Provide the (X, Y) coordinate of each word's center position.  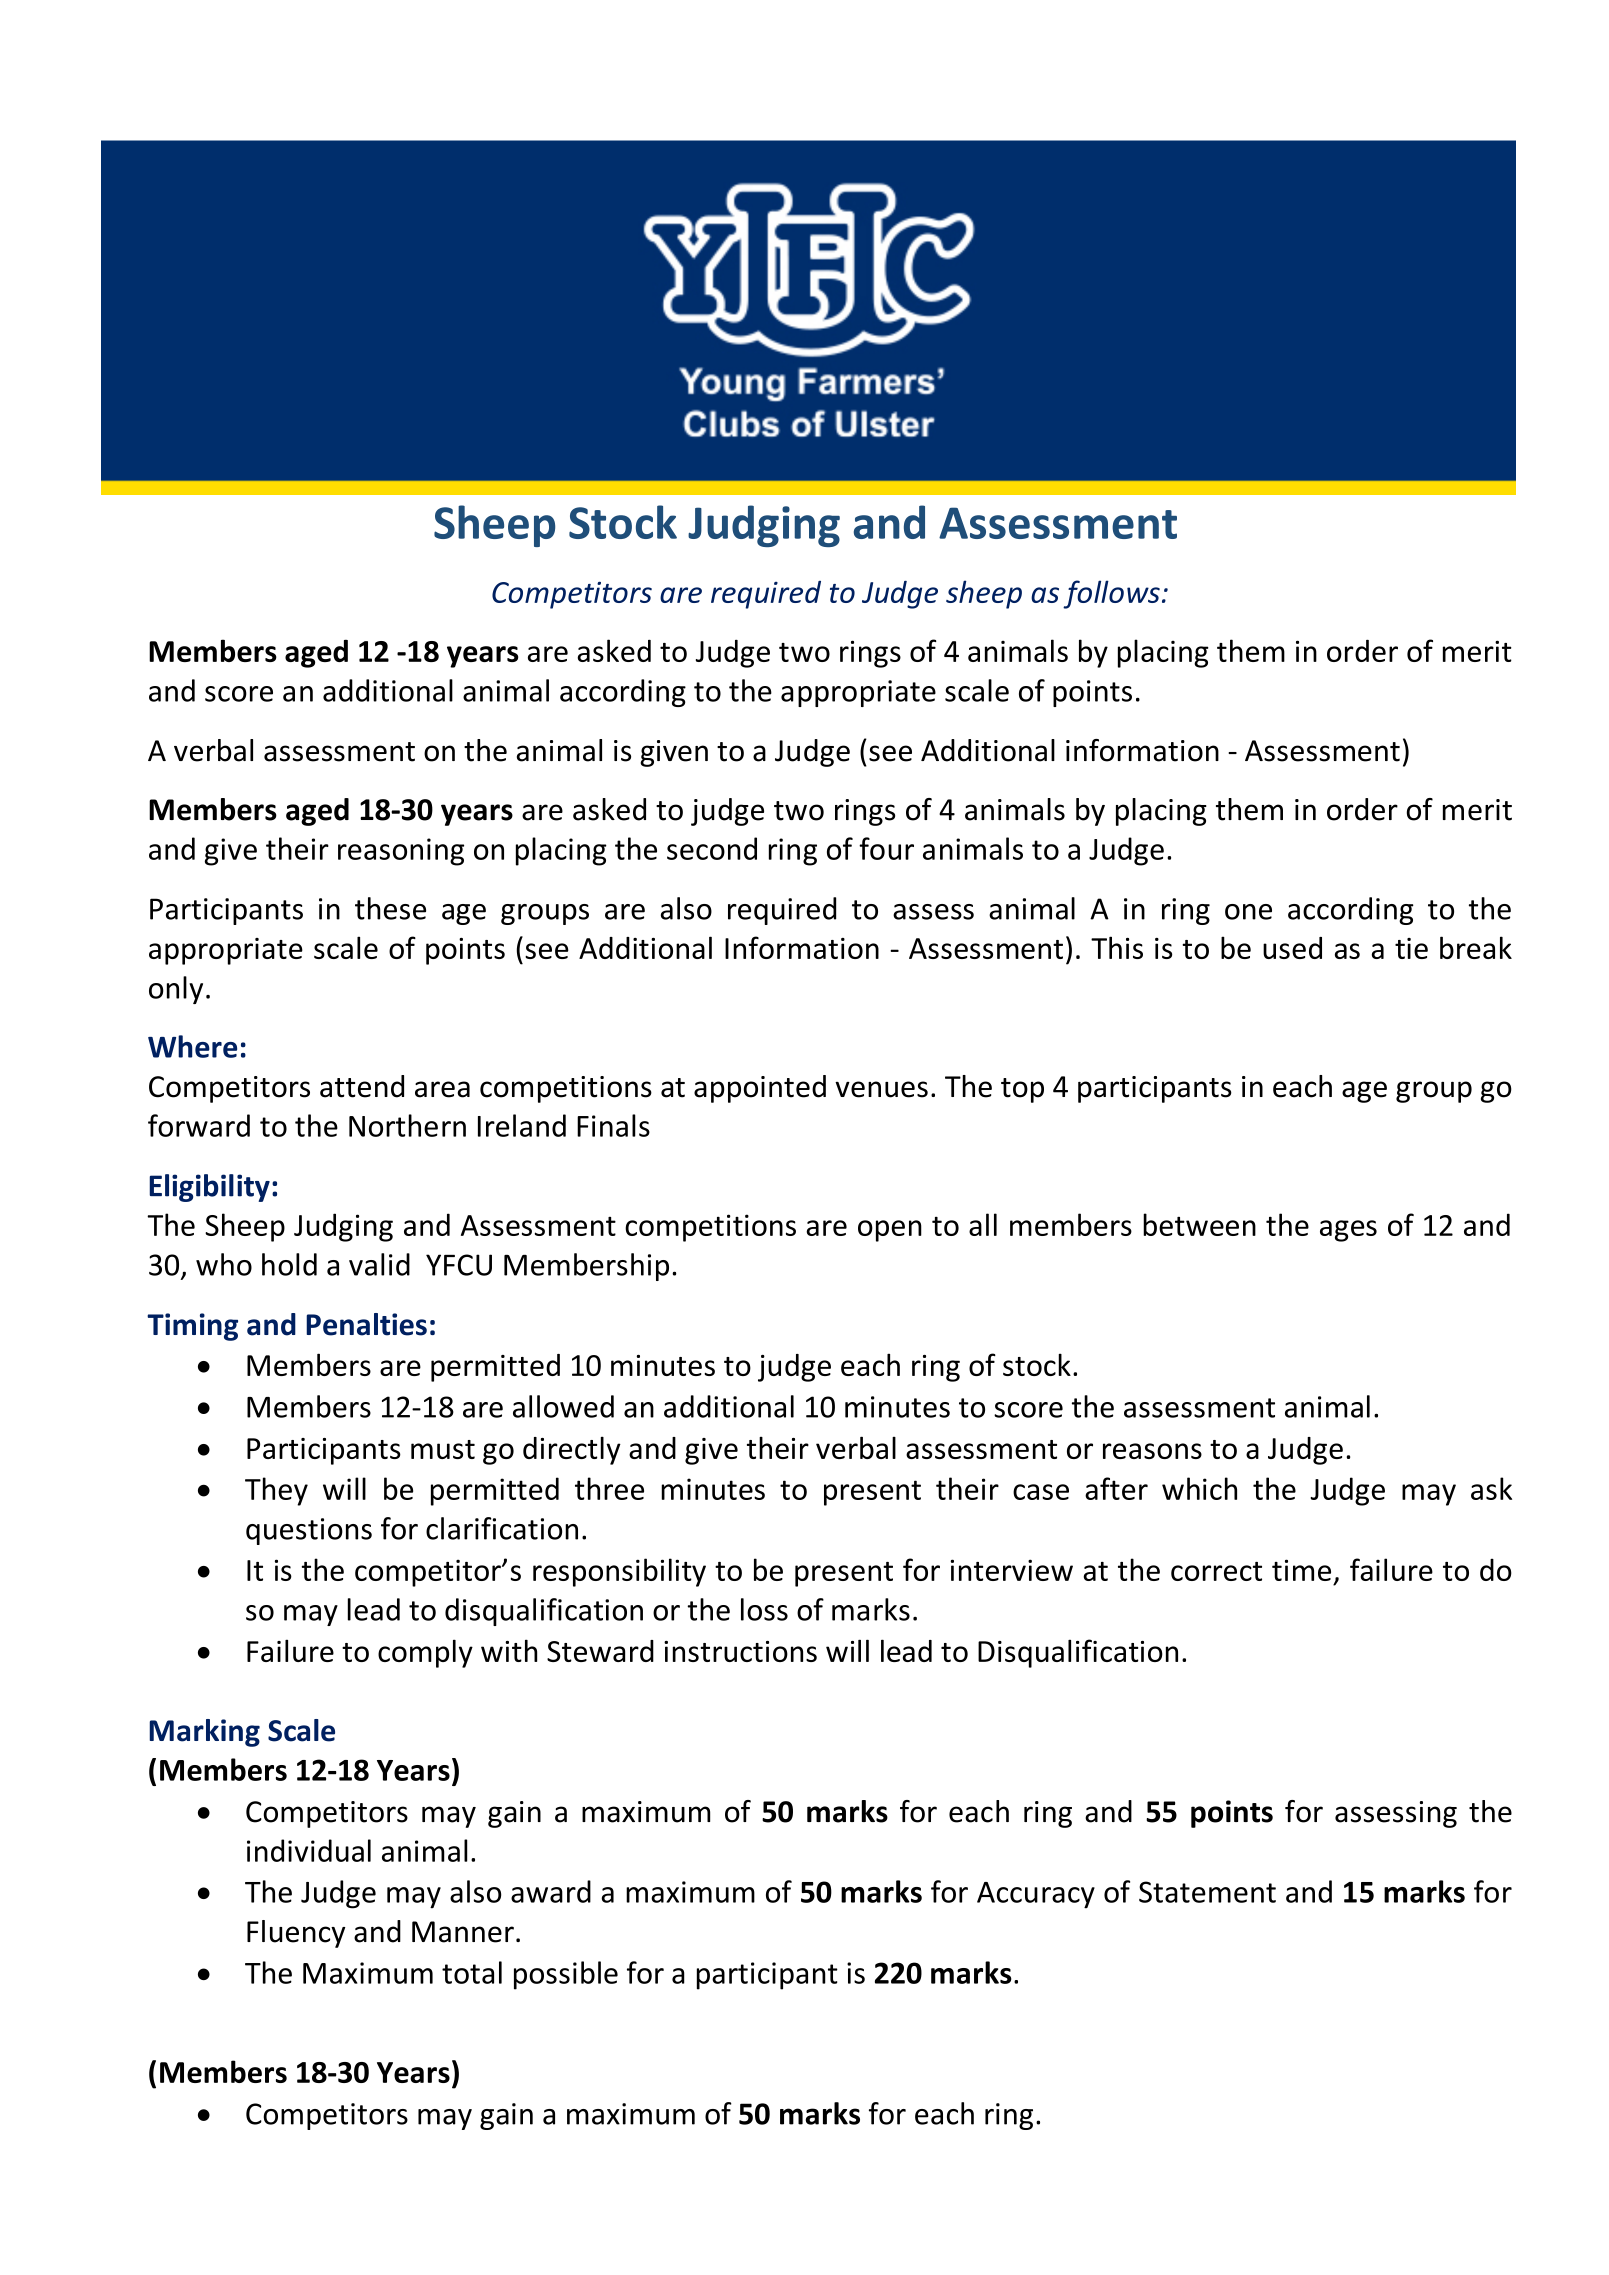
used (1292, 948)
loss (764, 1609)
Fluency (296, 1934)
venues (881, 1089)
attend (362, 1086)
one (1248, 912)
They (276, 1491)
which (1199, 1488)
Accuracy (1036, 1895)
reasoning (401, 852)
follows (1111, 594)
